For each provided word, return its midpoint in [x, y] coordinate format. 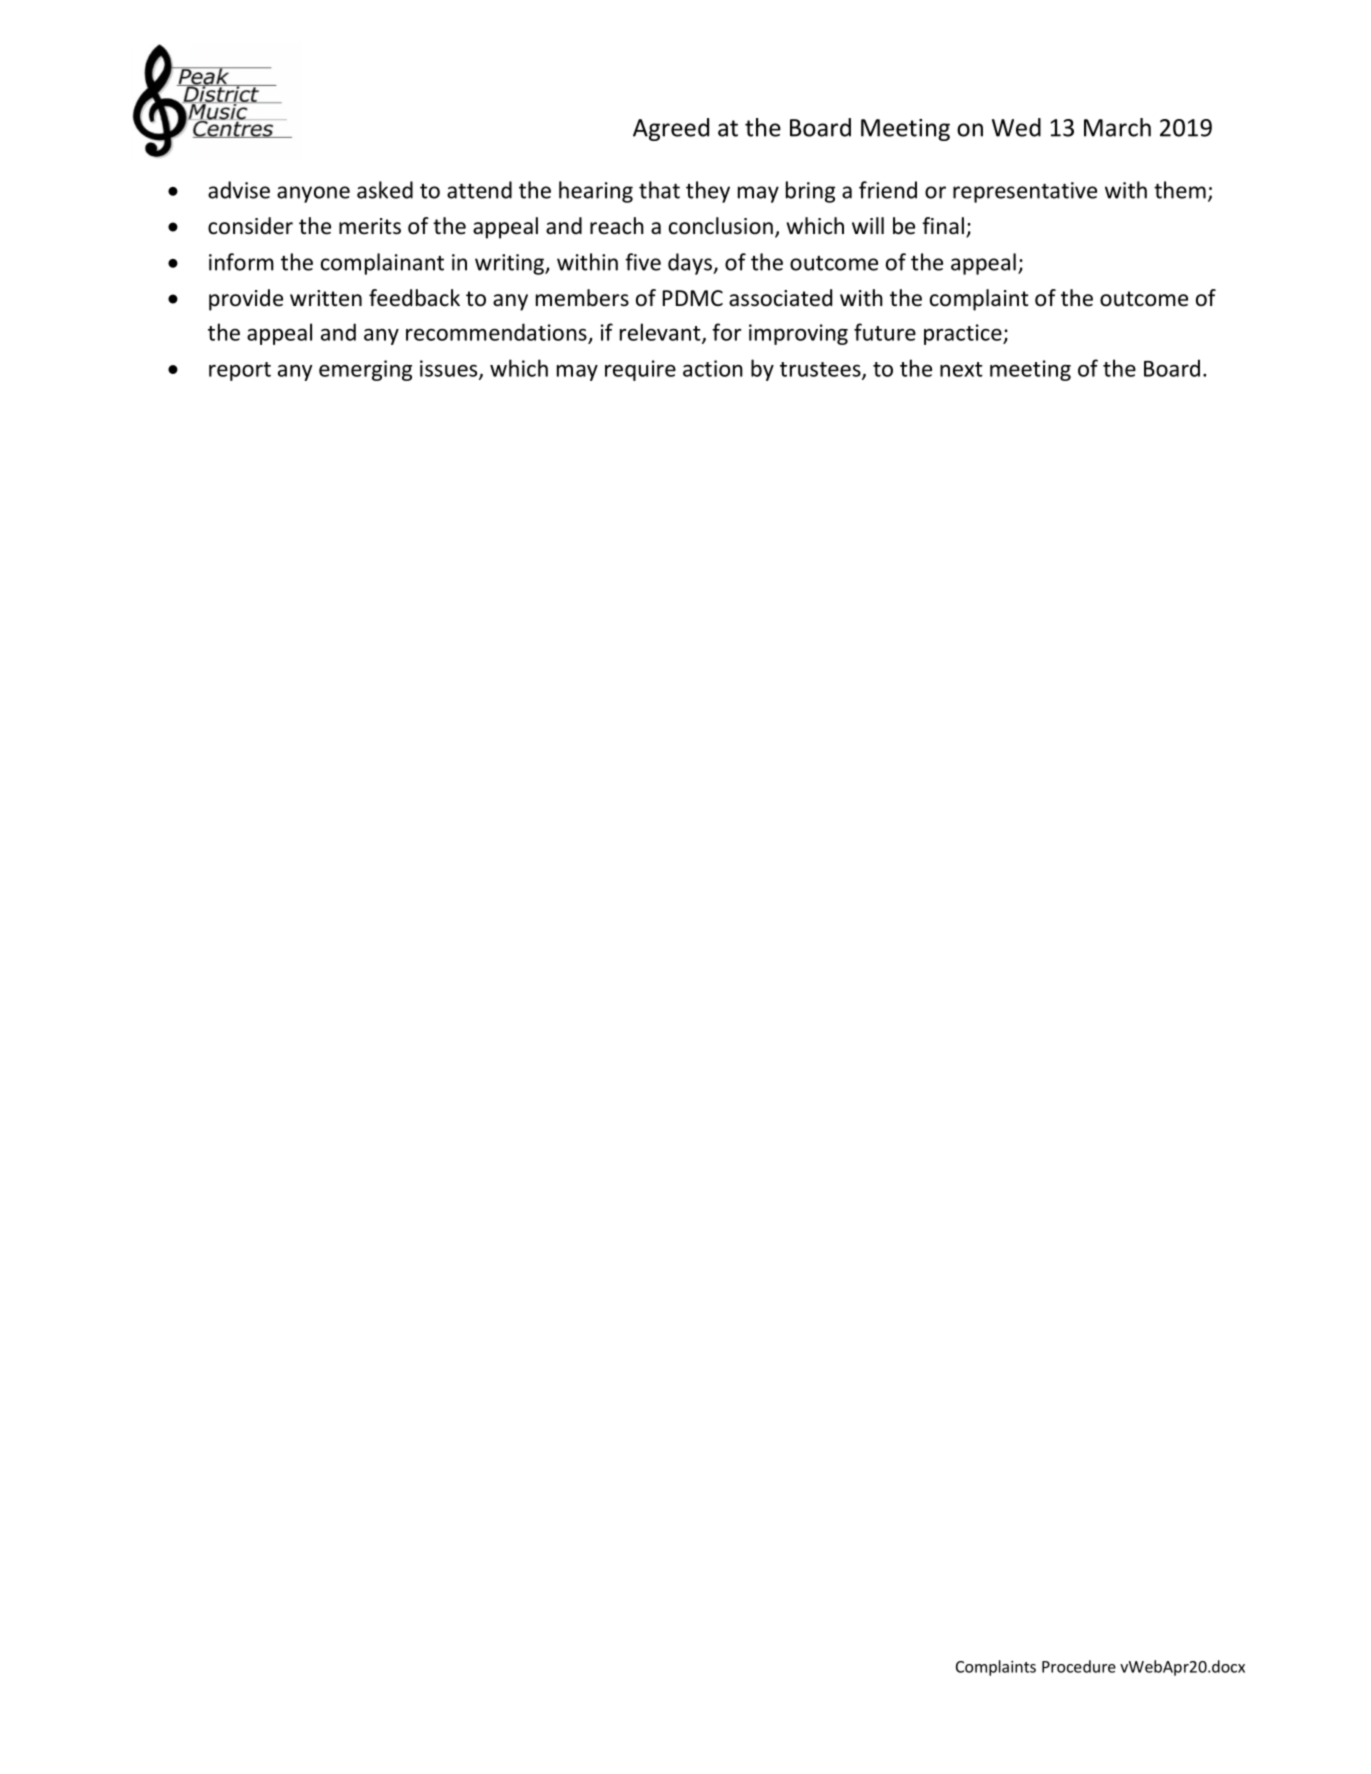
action [713, 368]
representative [1025, 192]
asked [385, 190]
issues [450, 369]
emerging [365, 370]
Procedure [1079, 1666]
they [708, 192]
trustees [821, 370]
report [240, 371]
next [961, 369]
